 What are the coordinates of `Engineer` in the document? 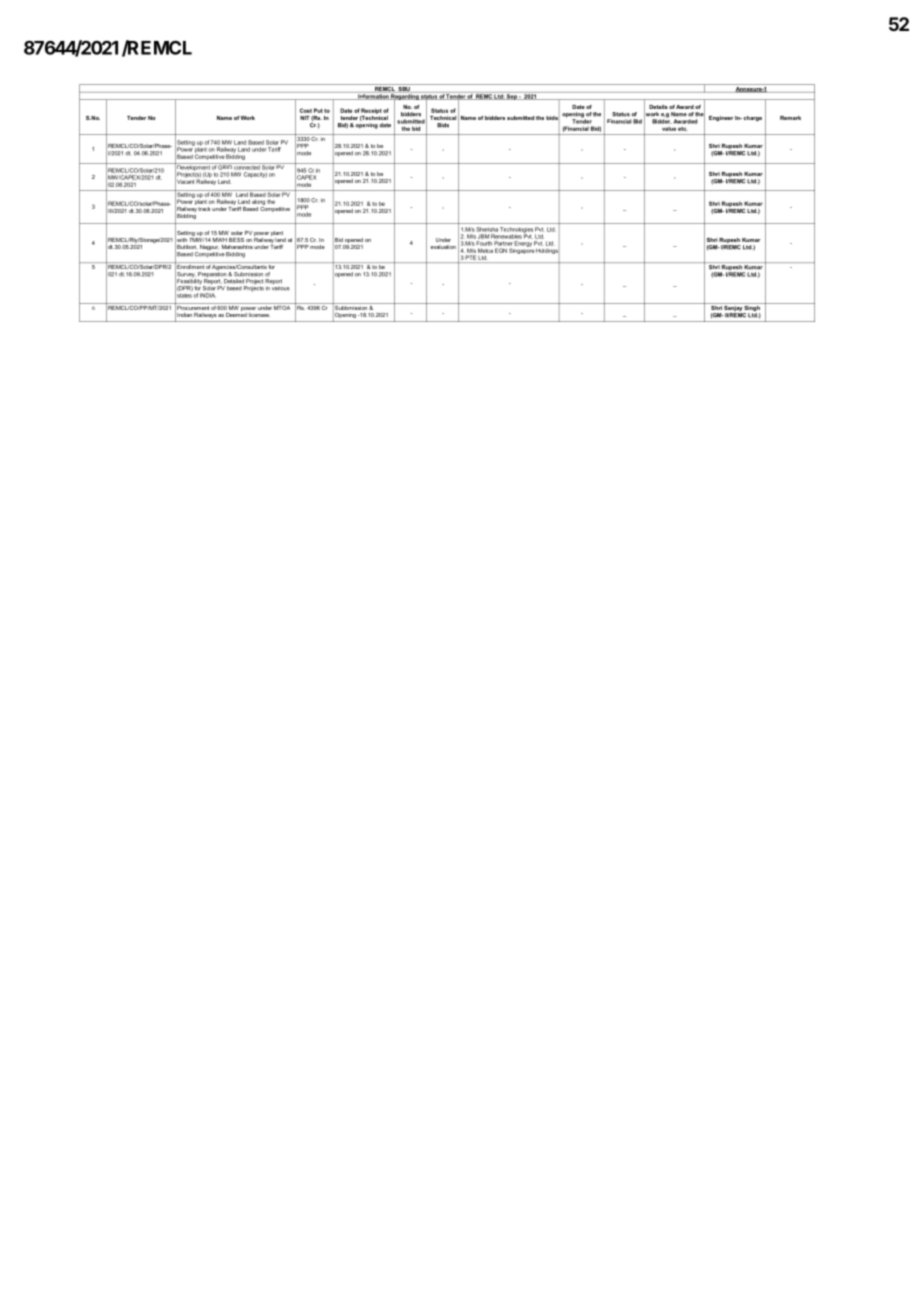 It's located at (721, 118).
